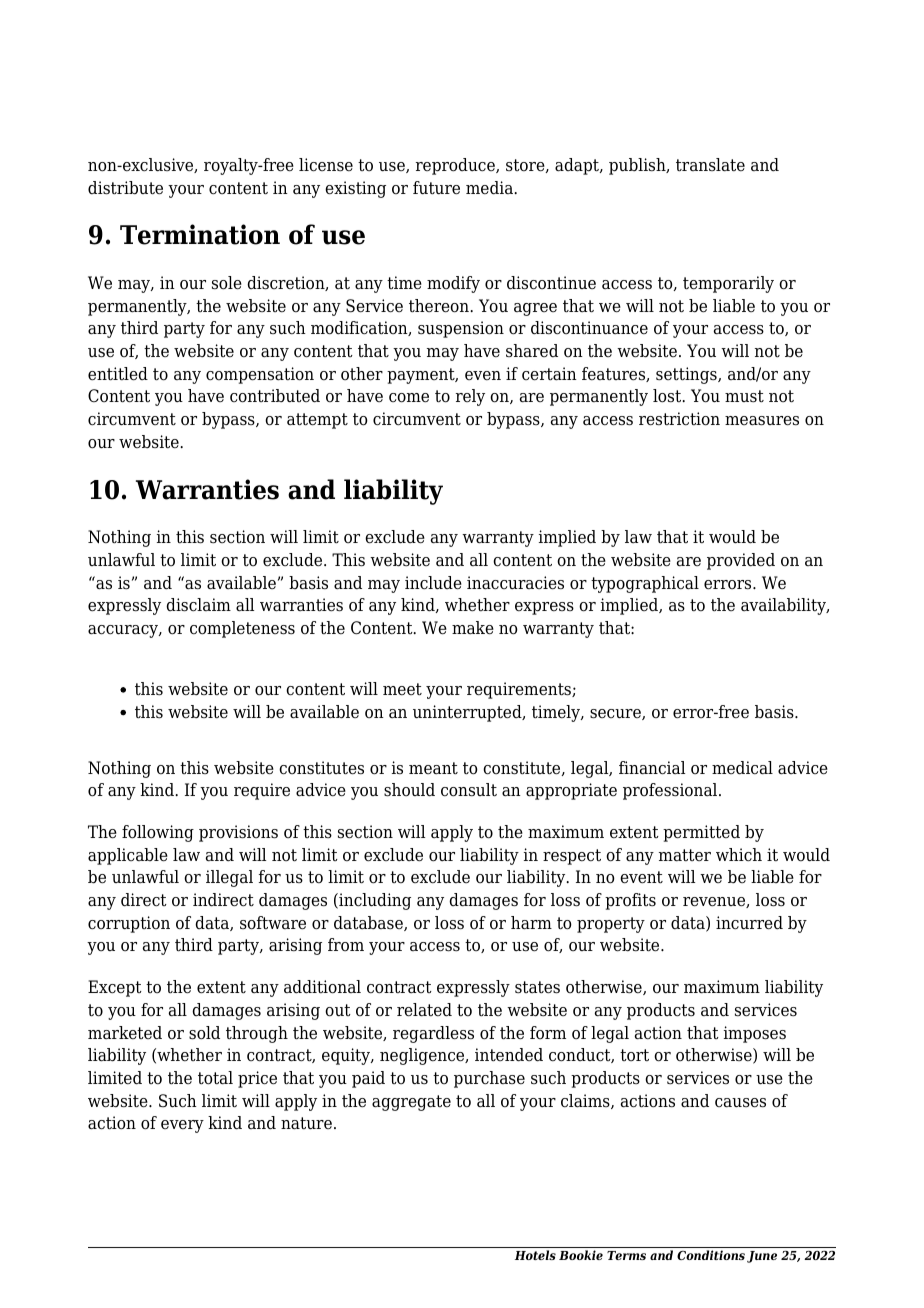 This screenshot has height=1308, width=924. Describe the element at coordinates (402, 689) in the screenshot. I see `meet` at that location.
